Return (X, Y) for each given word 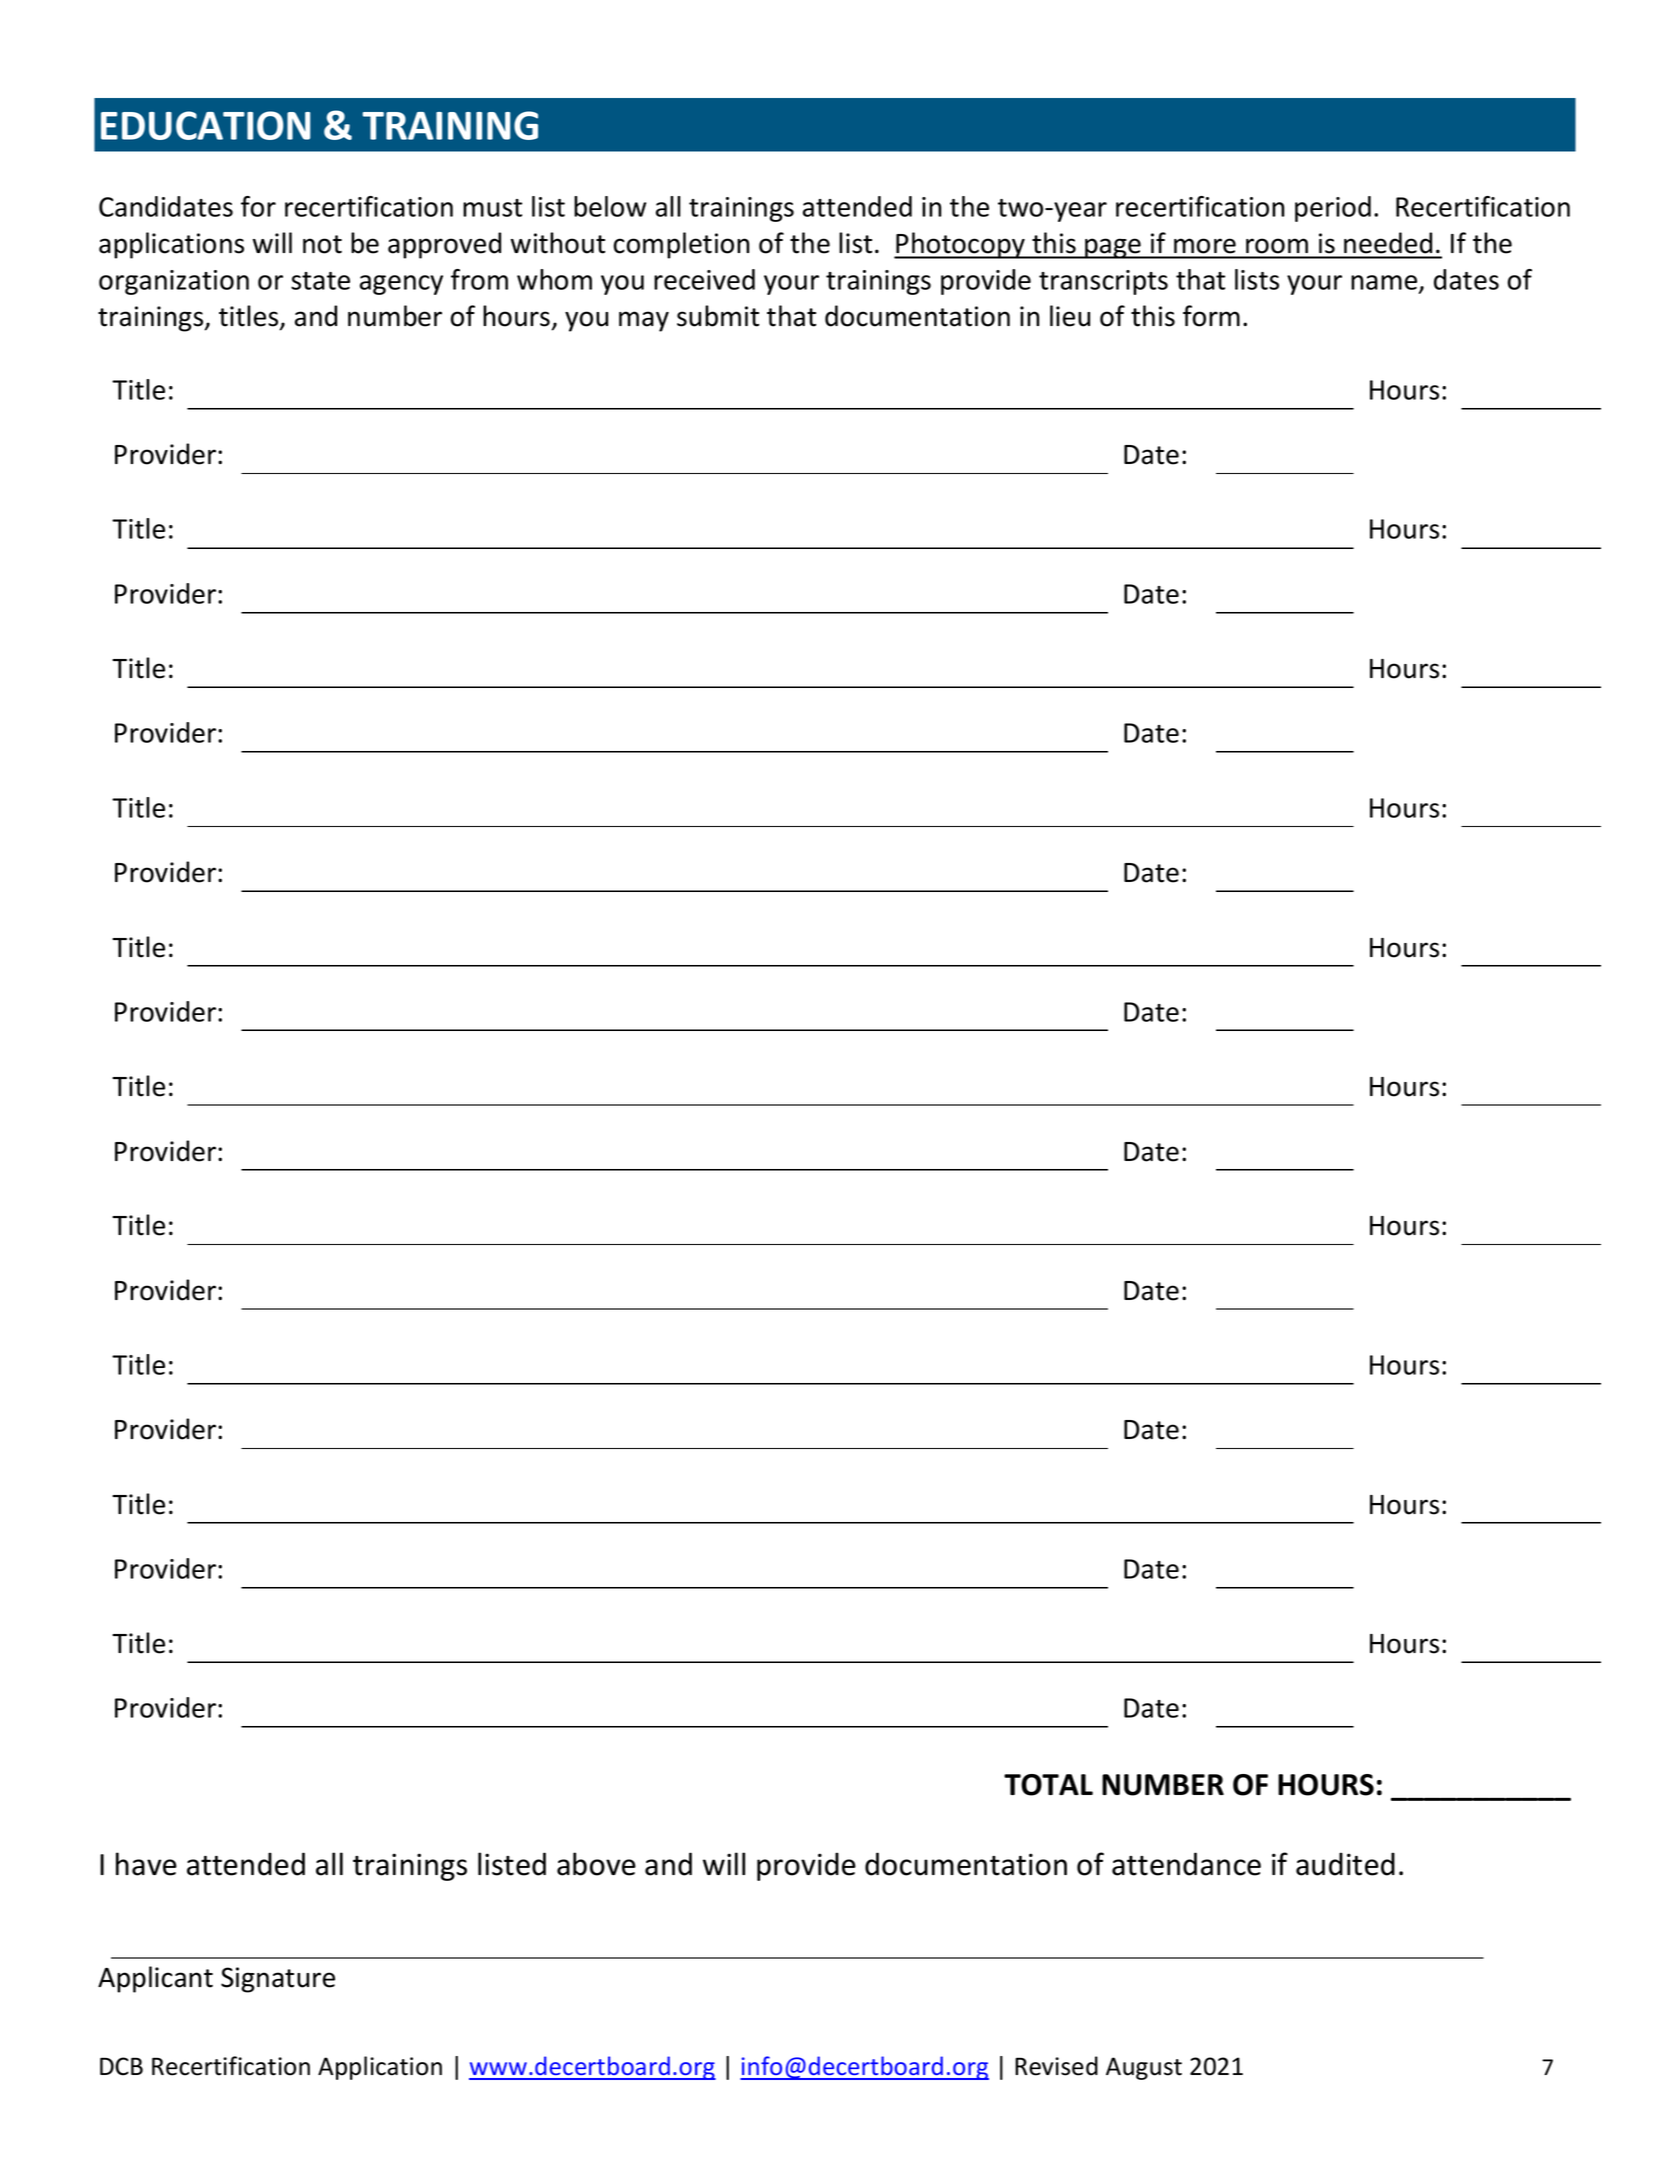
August (1144, 2068)
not (322, 244)
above (596, 1864)
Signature (278, 1980)
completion (681, 245)
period (1333, 209)
